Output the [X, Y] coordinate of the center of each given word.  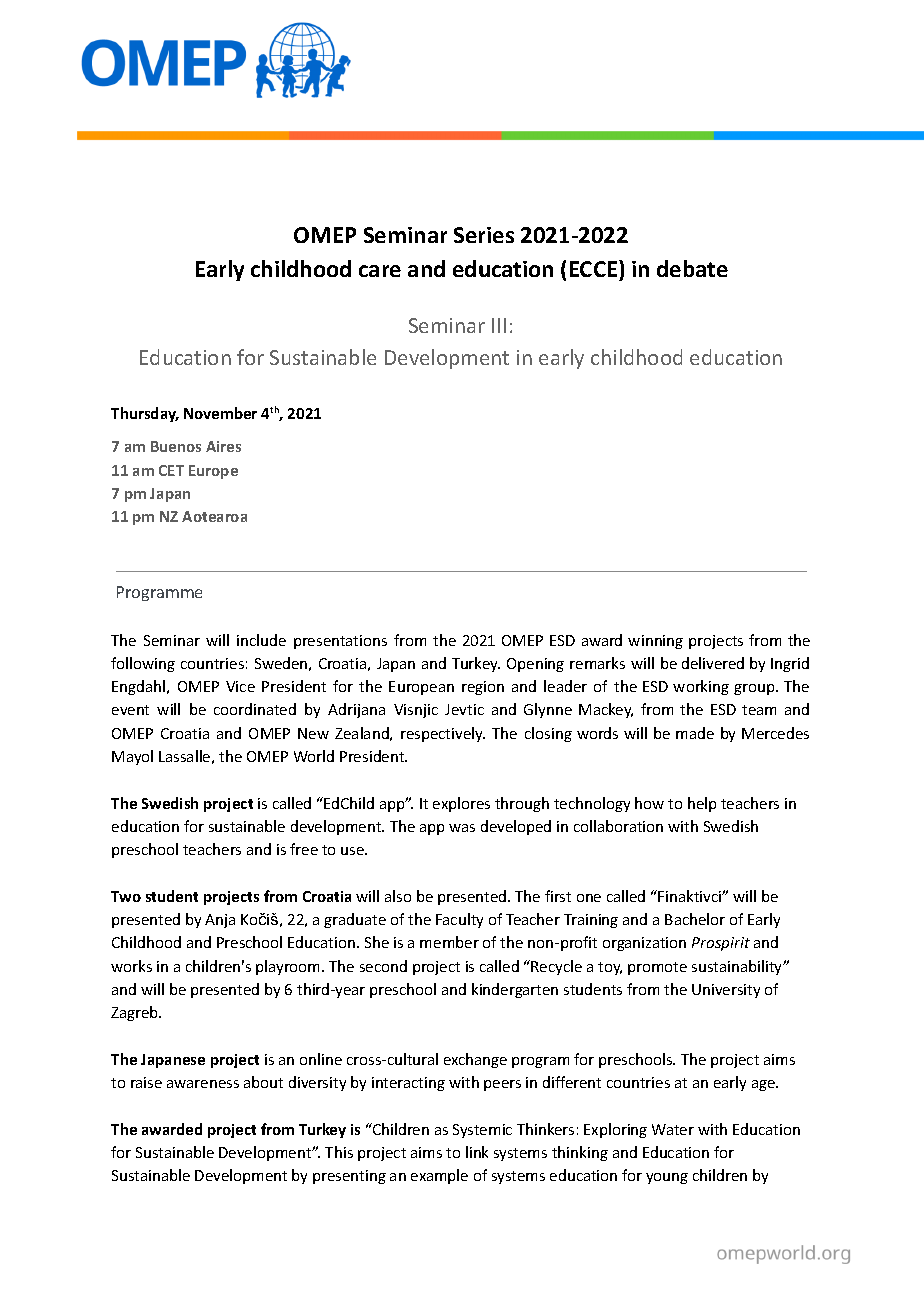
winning [655, 642]
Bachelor [695, 919]
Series [484, 235]
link [477, 1152]
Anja [220, 921]
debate [692, 268]
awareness [203, 1084]
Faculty [459, 920]
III [499, 325]
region [483, 688]
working [701, 687]
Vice [240, 686]
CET [171, 470]
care [380, 271]
